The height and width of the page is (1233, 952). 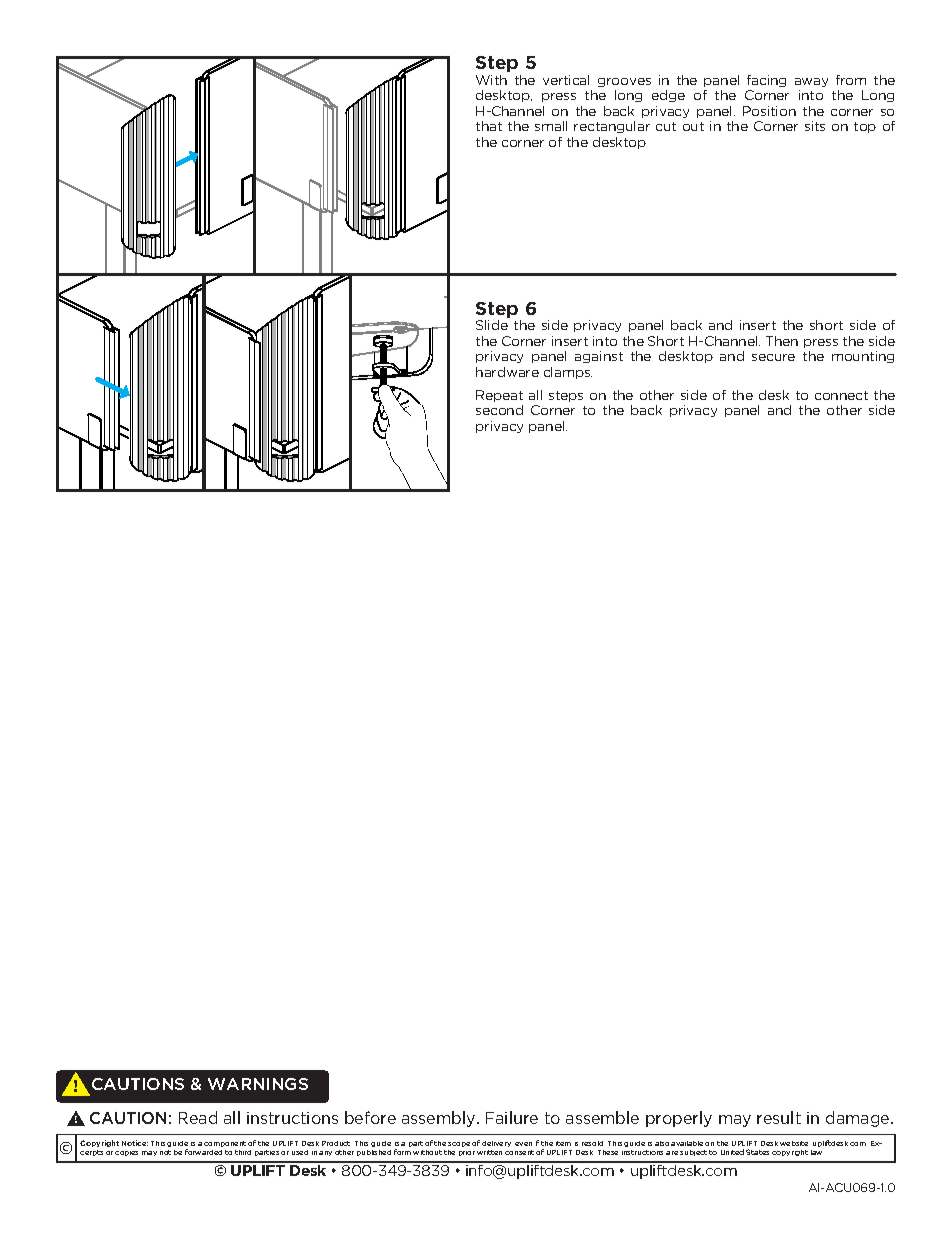 What do you see at coordinates (496, 1144) in the page?
I see `delivery` at bounding box center [496, 1144].
